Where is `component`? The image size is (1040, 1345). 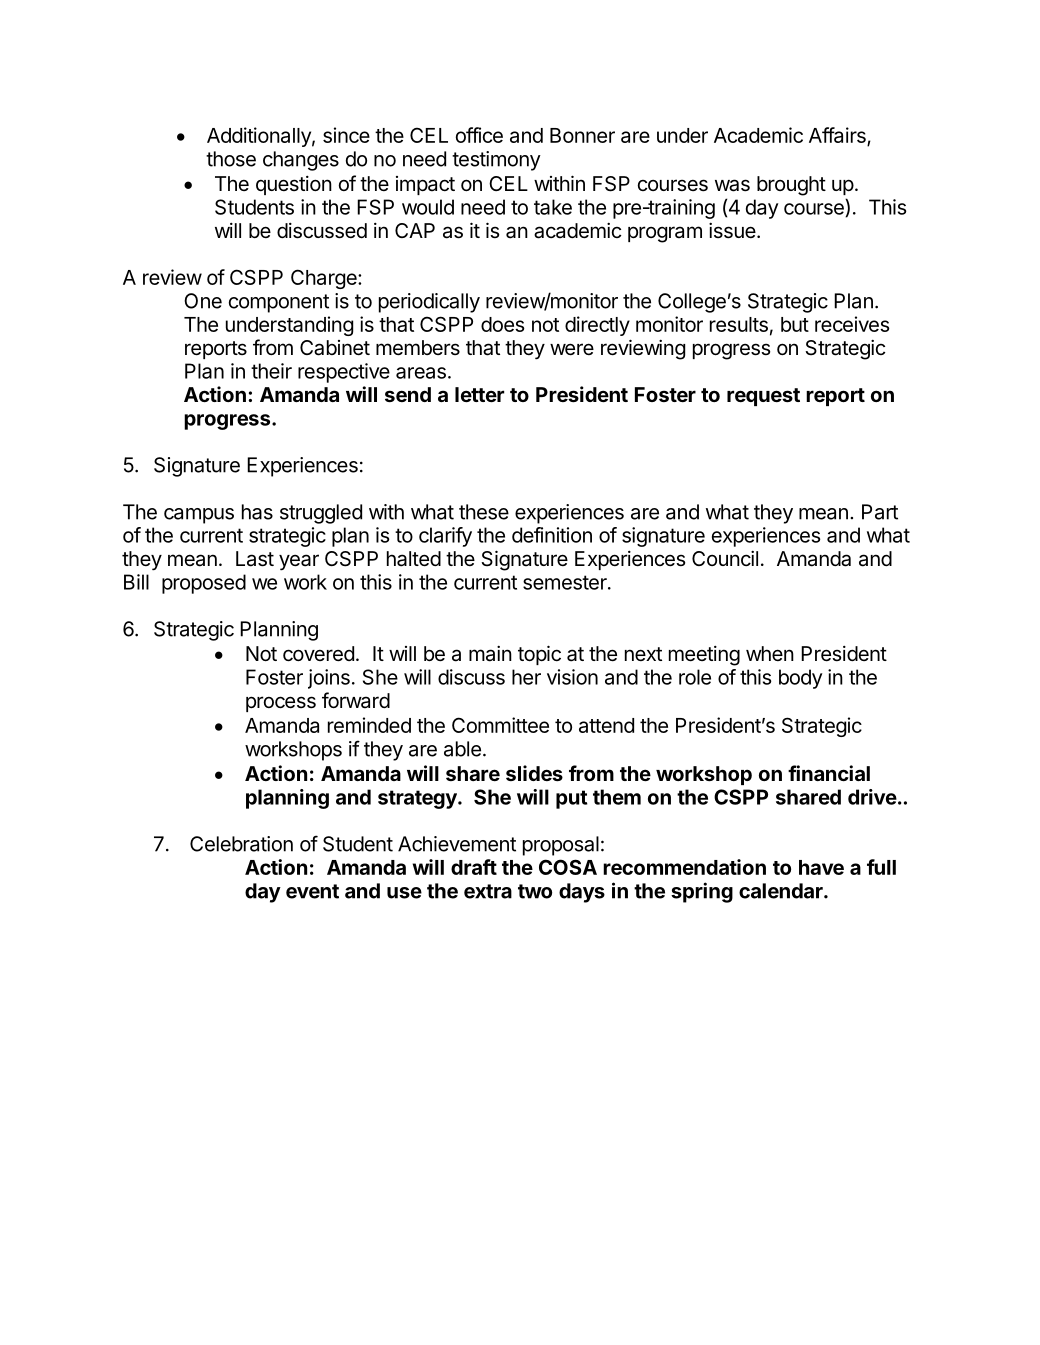
component is located at coordinates (279, 303).
